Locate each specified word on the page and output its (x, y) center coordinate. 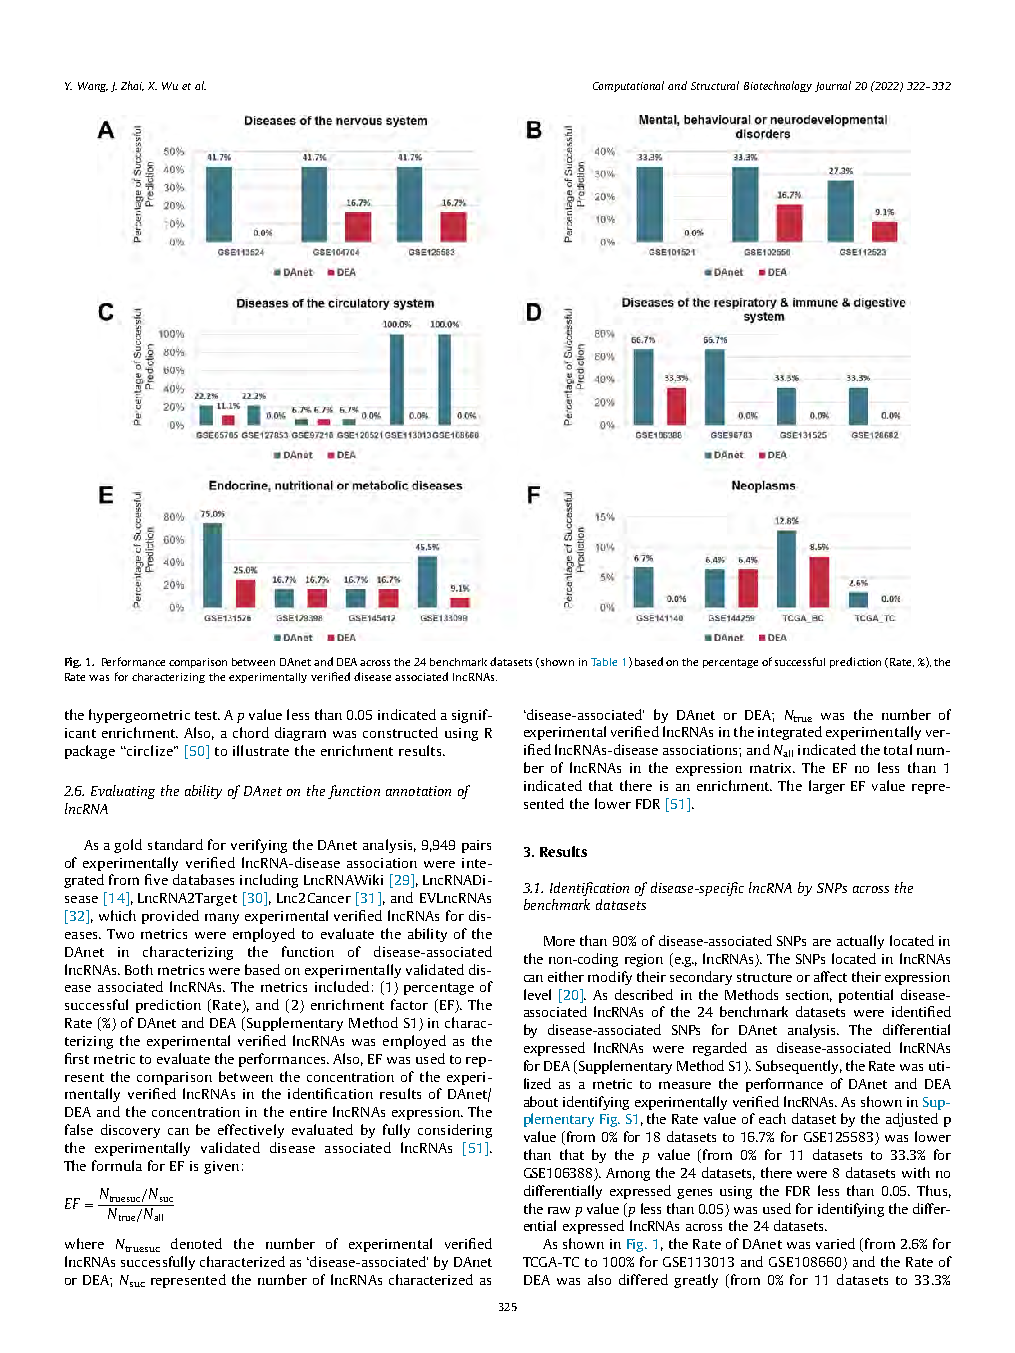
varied (835, 1243)
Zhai (132, 86)
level (537, 994)
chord (251, 732)
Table (604, 662)
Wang (93, 87)
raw (559, 1210)
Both (139, 969)
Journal (833, 86)
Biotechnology (778, 86)
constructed (400, 732)
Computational (628, 86)
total (898, 749)
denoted (196, 1243)
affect (830, 976)
